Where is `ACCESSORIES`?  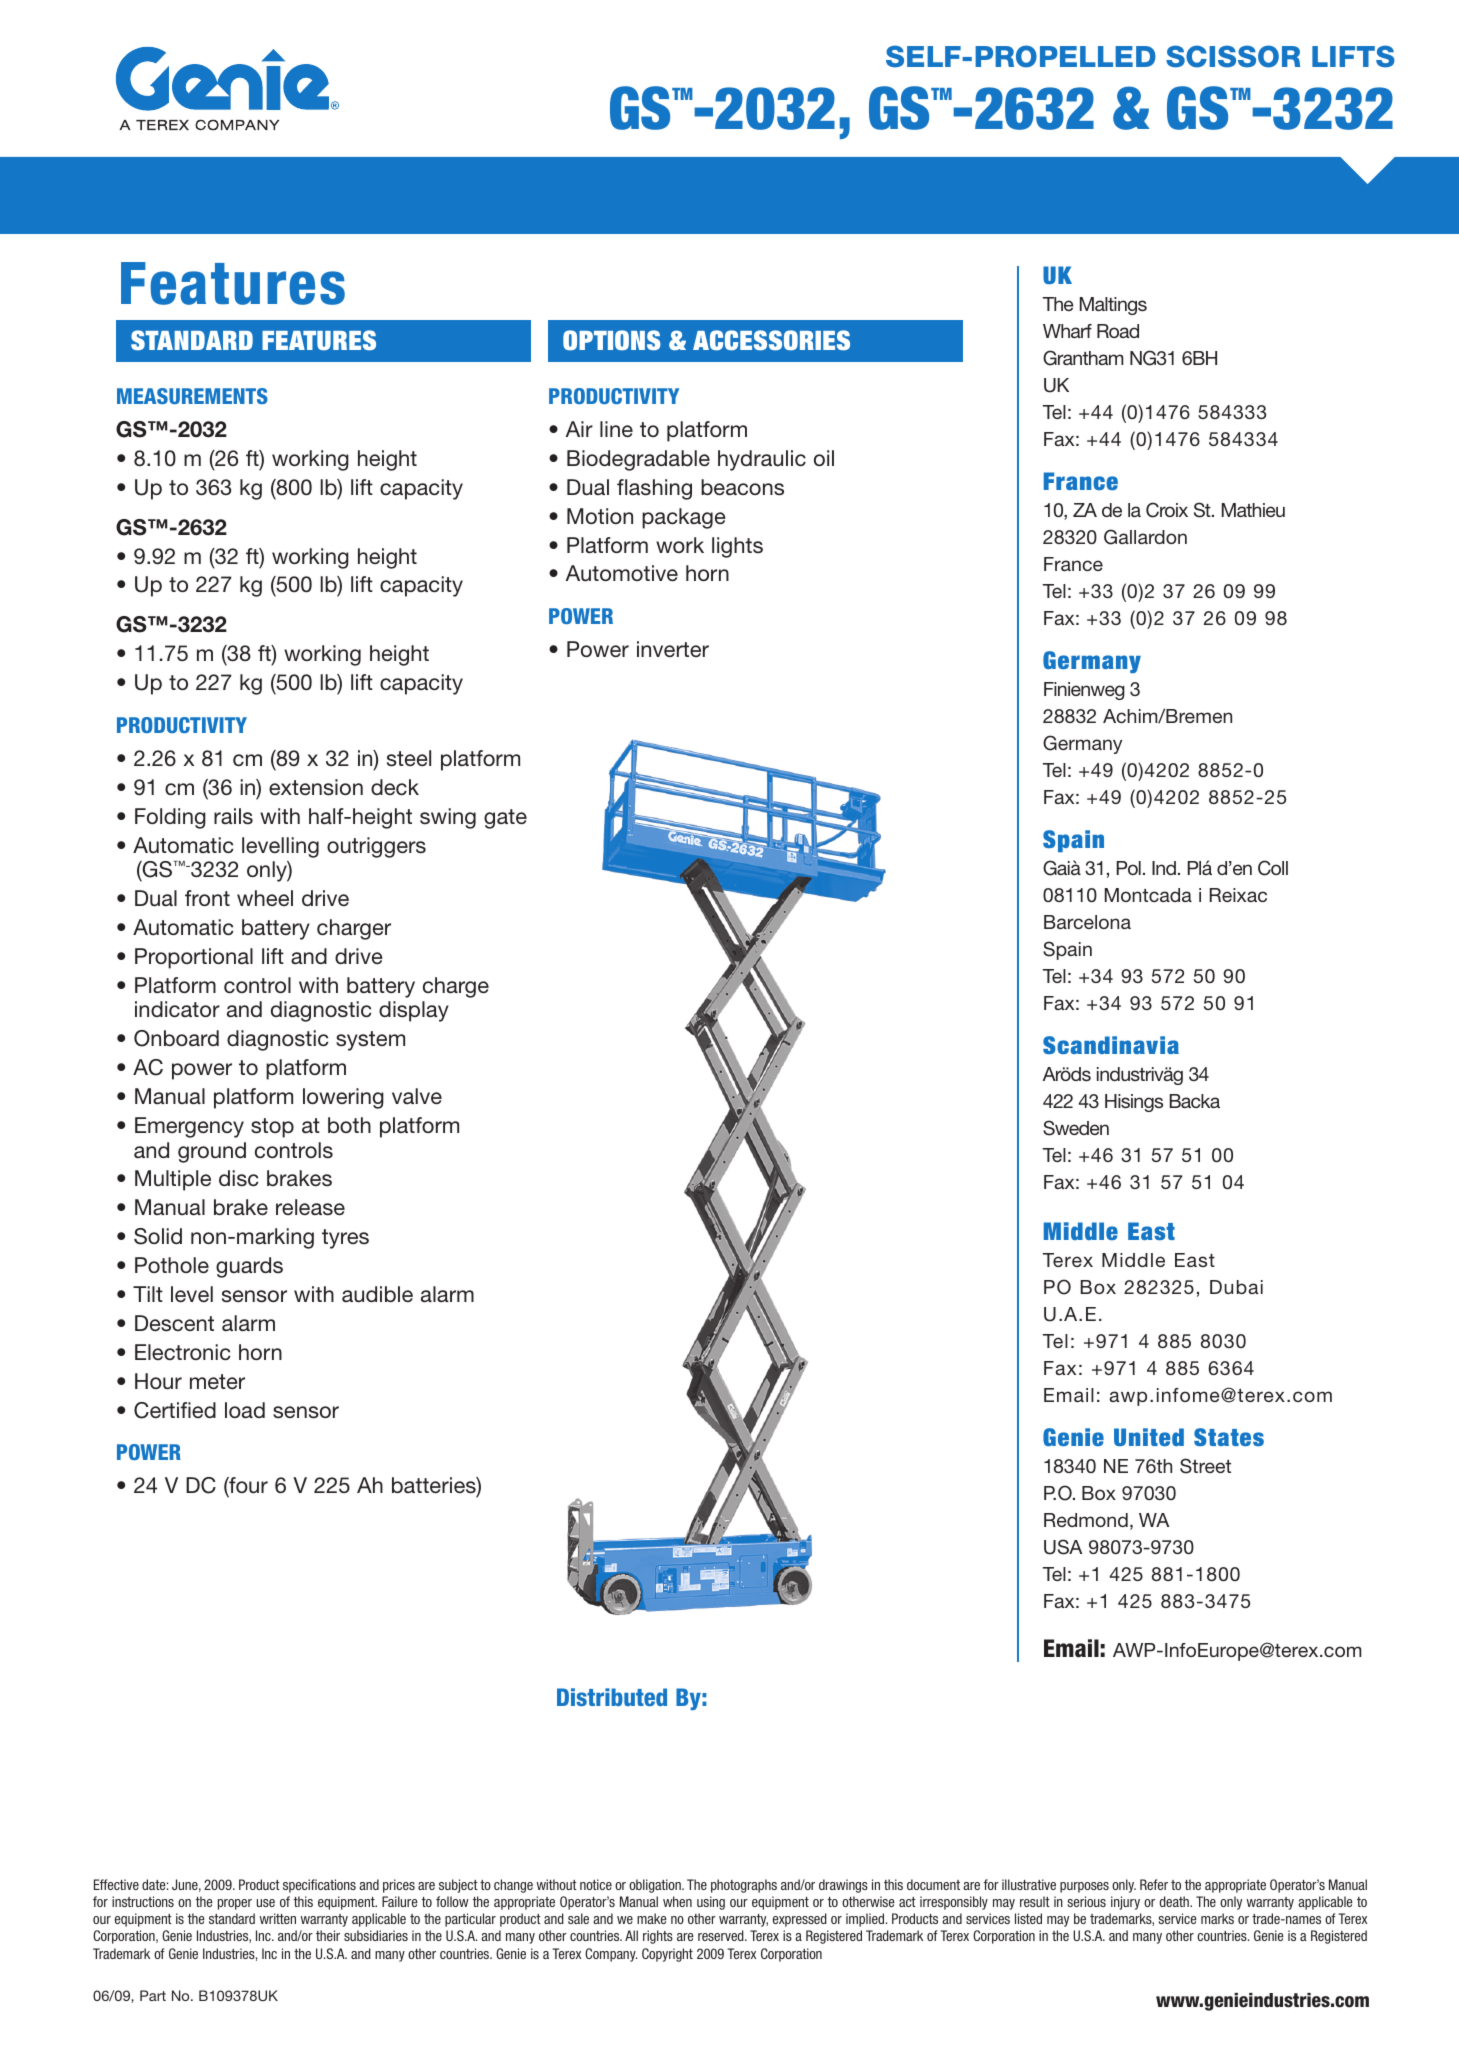
ACCESSORIES is located at coordinates (771, 340).
